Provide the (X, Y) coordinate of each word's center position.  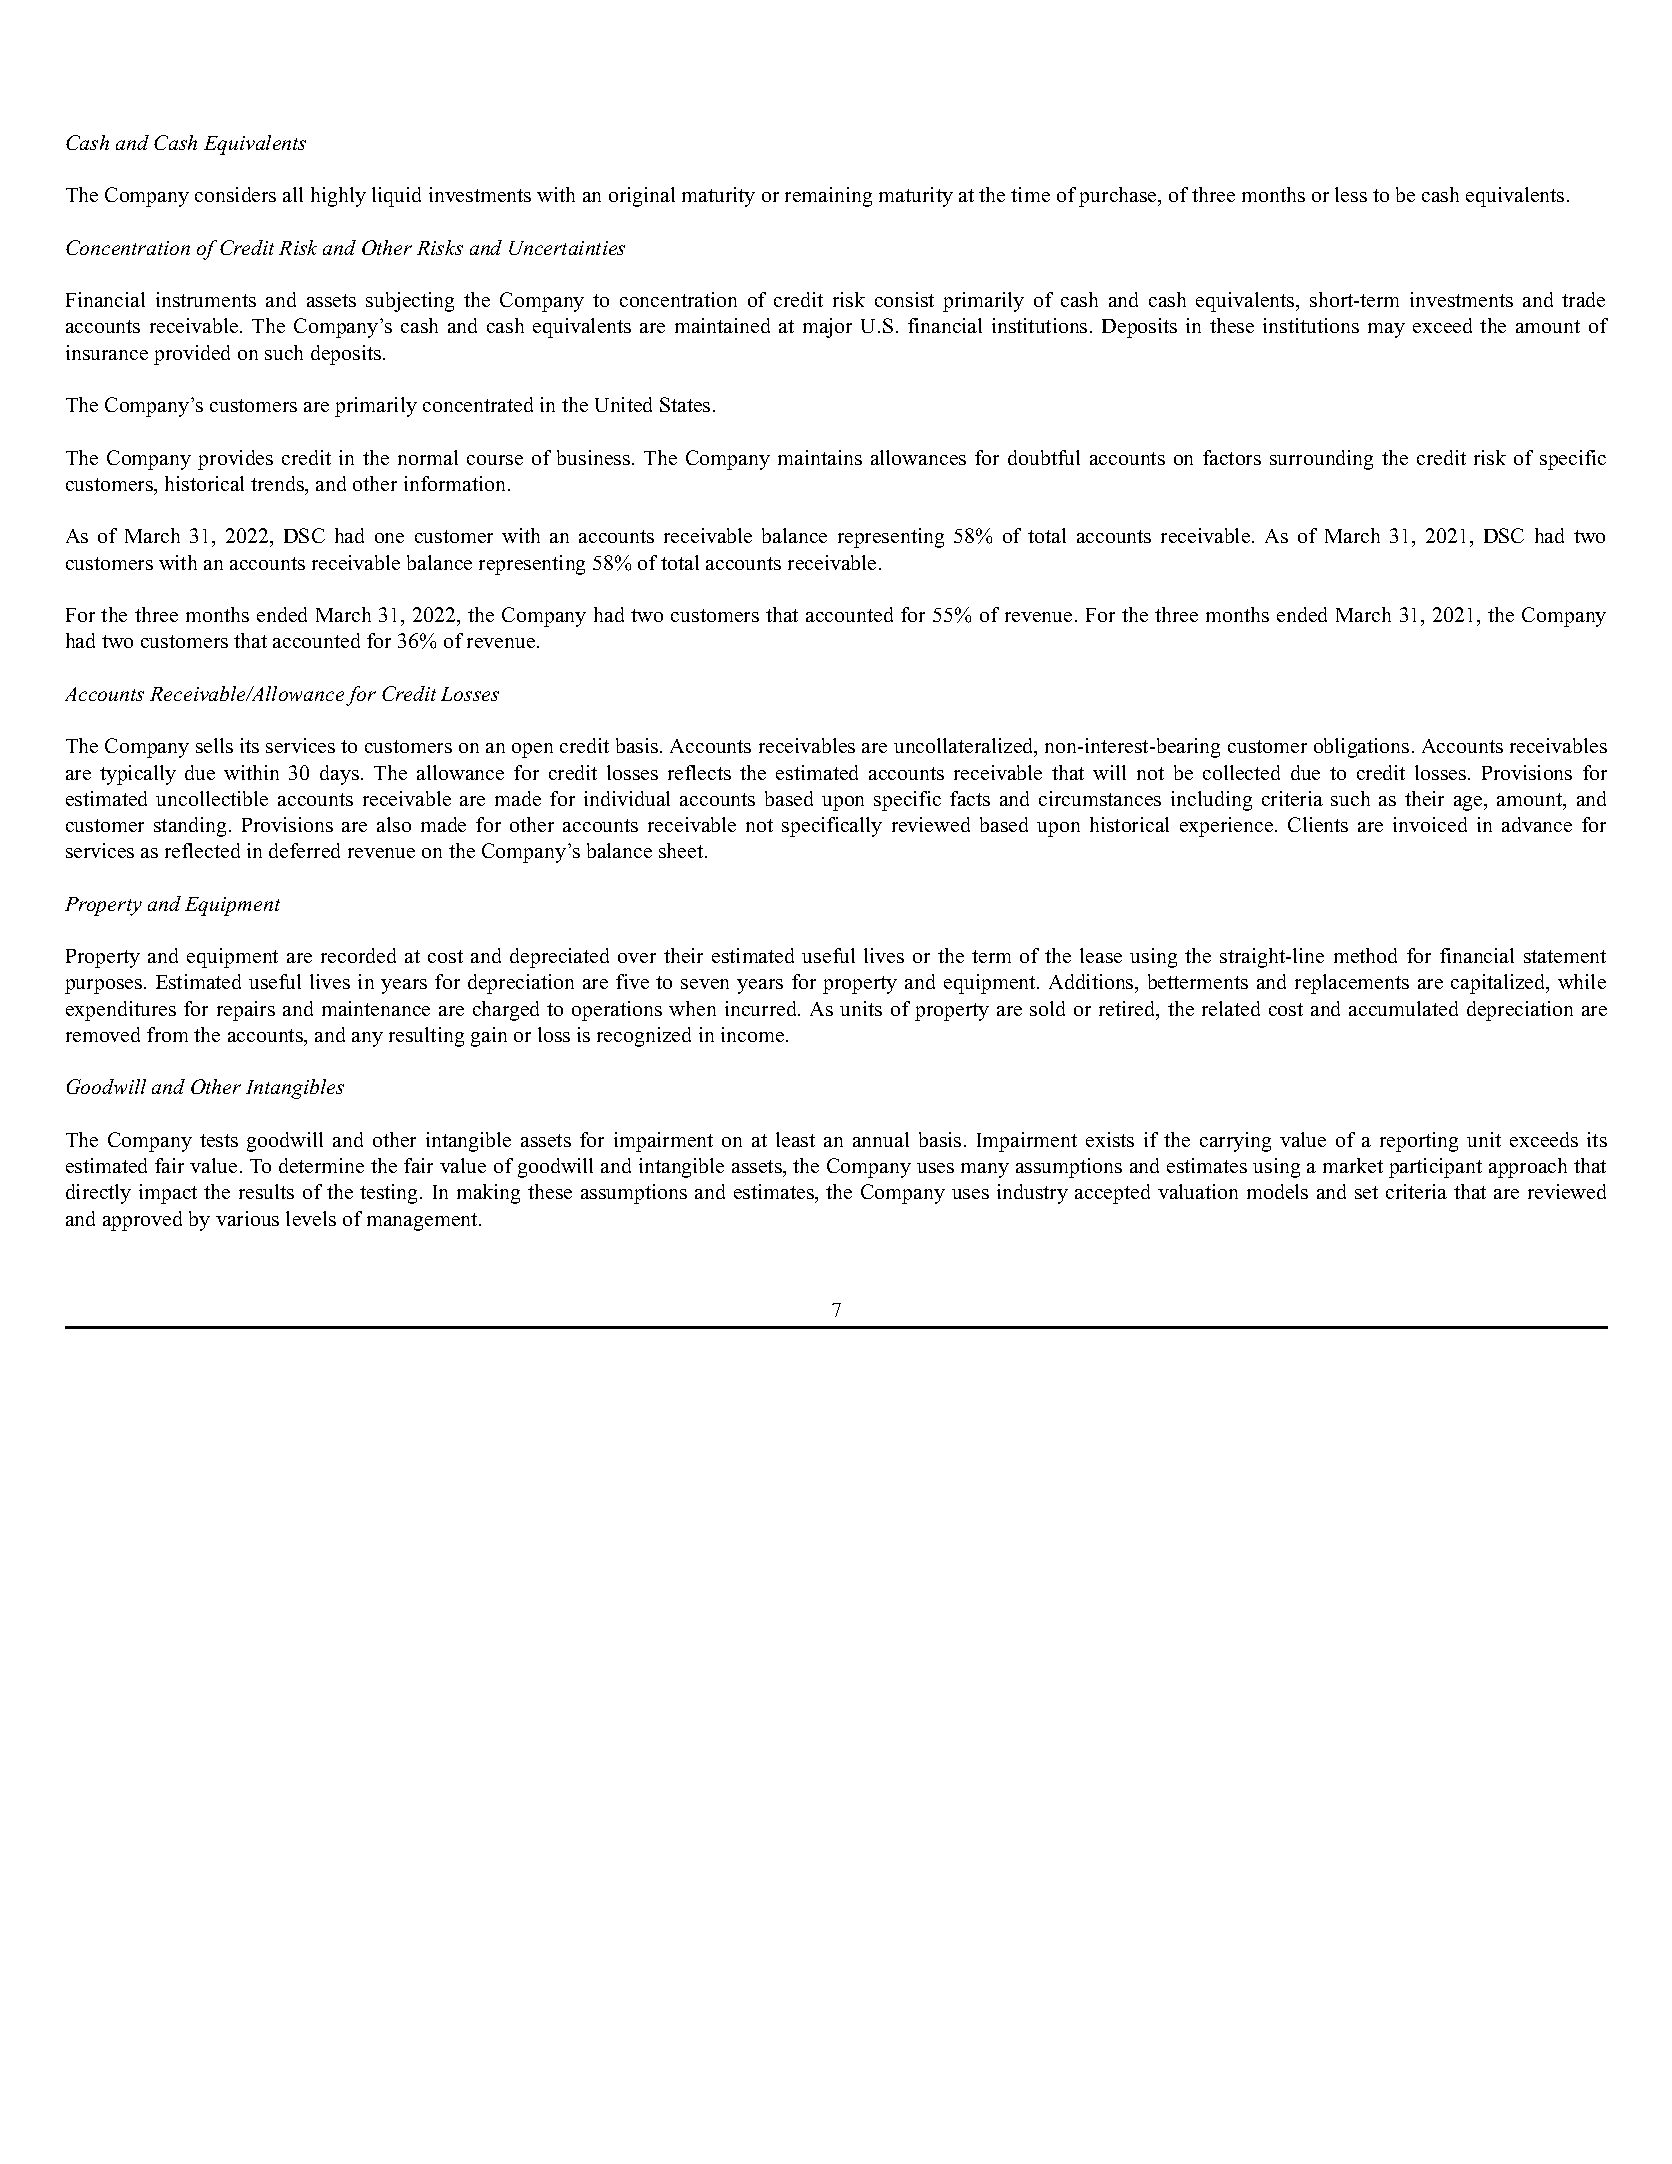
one (389, 538)
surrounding (1321, 460)
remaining (828, 197)
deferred (304, 850)
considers (235, 194)
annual (881, 1139)
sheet (682, 850)
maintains (820, 457)
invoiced (1430, 824)
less (1351, 194)
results (266, 1191)
